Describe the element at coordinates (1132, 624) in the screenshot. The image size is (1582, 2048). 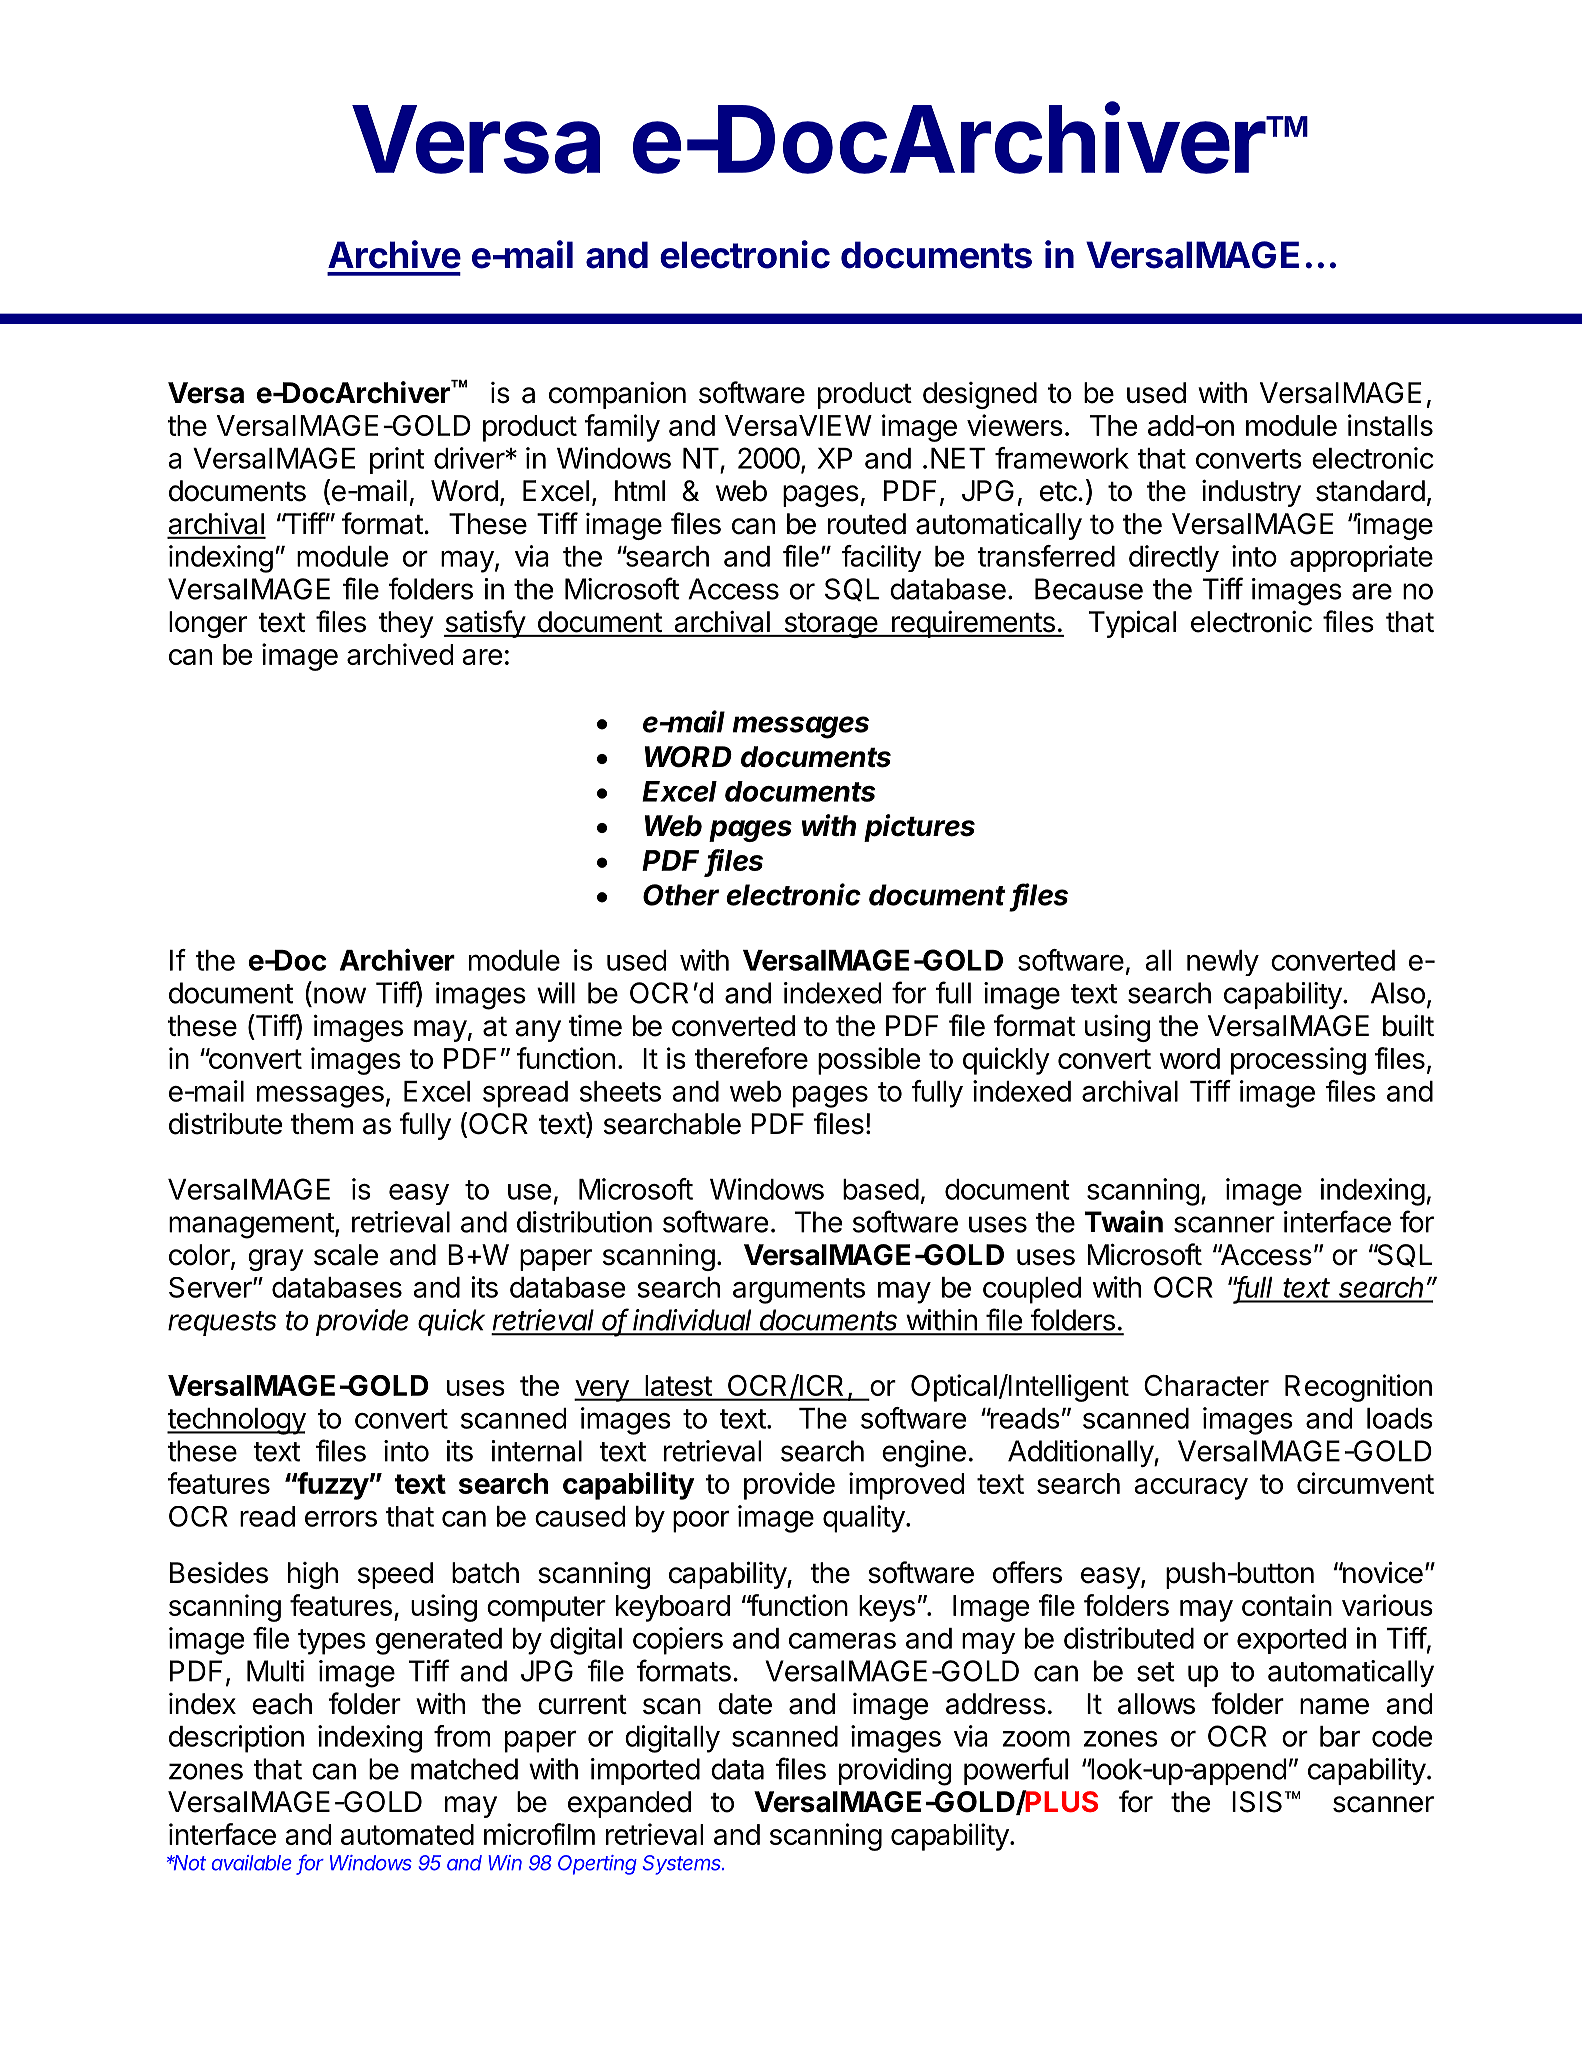
I see `Typical` at that location.
